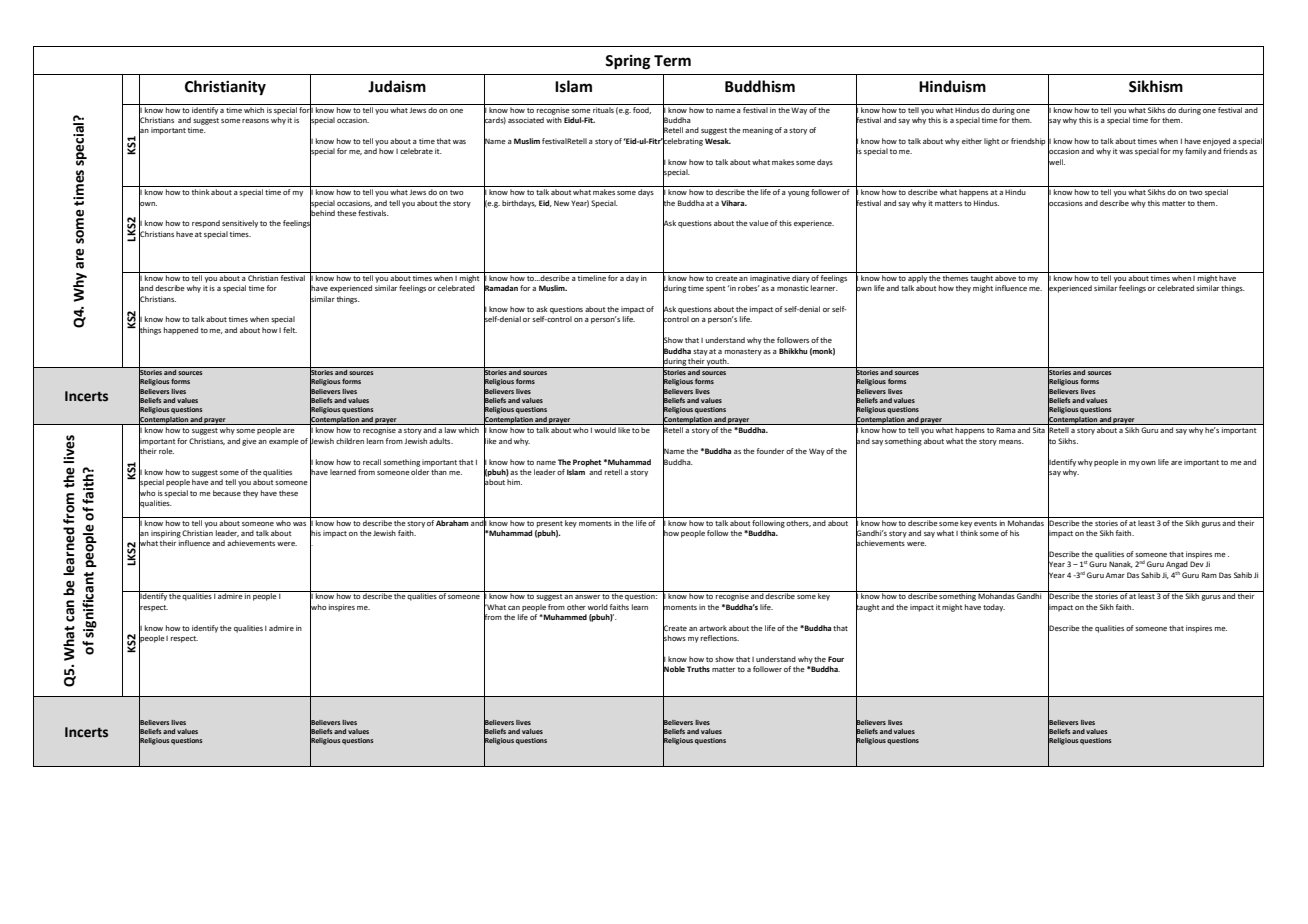 The image size is (1308, 924). Describe the element at coordinates (991, 142) in the document. I see `light` at that location.
